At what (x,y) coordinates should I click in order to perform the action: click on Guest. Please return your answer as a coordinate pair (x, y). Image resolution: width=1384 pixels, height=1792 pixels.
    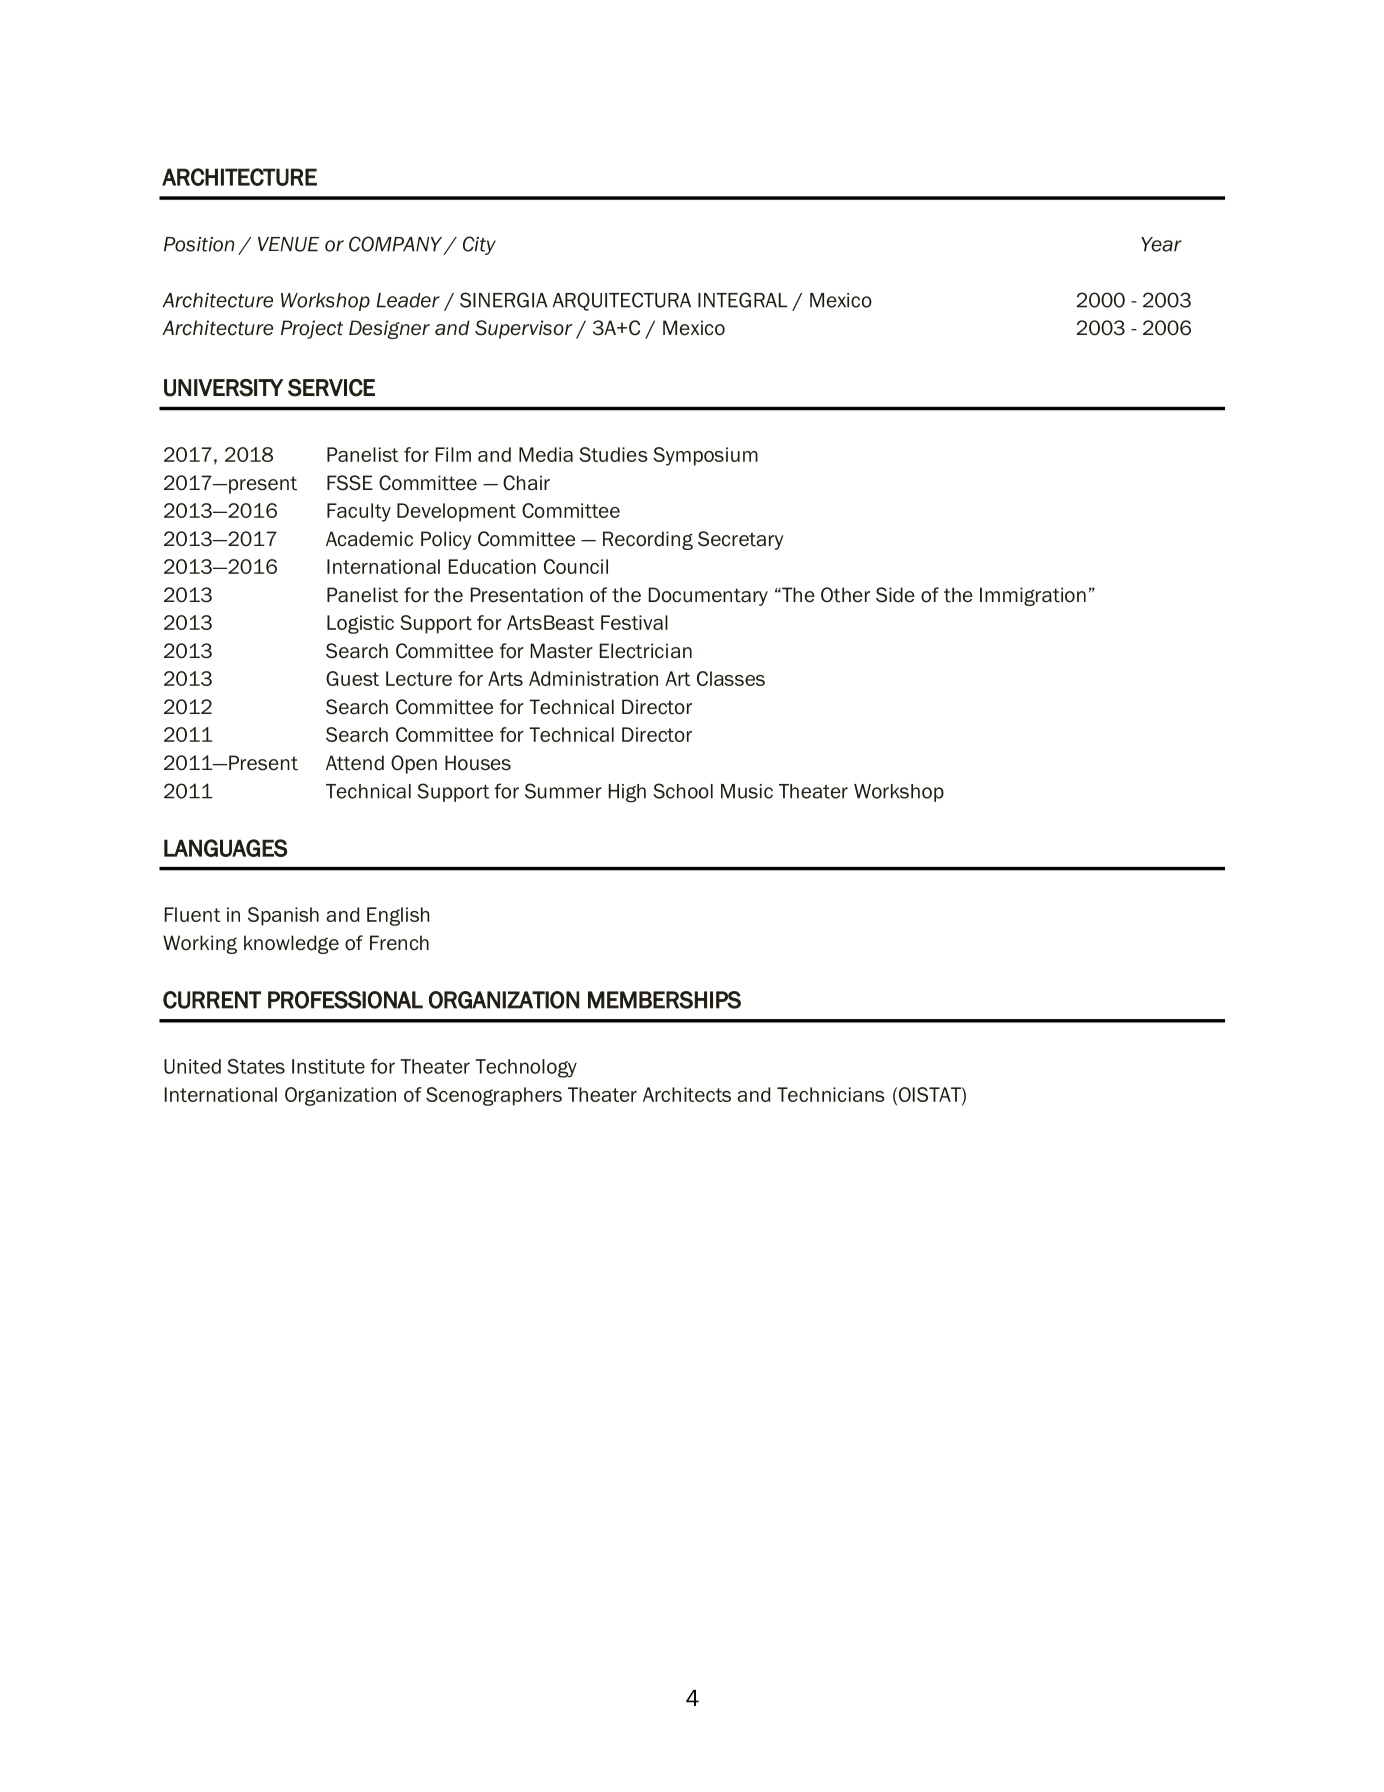
    Looking at the image, I should click on (352, 678).
